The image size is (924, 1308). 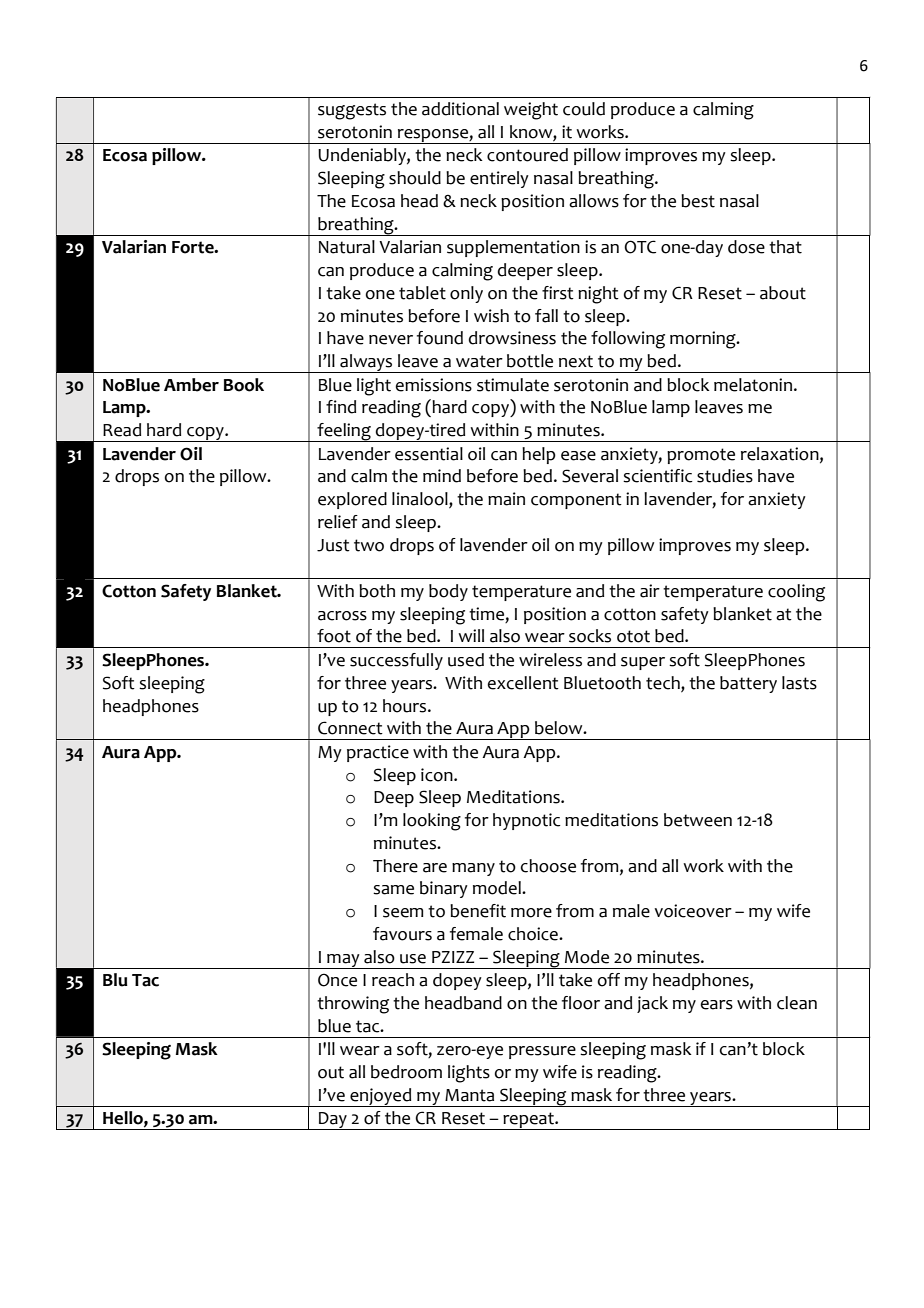 What do you see at coordinates (725, 476) in the screenshot?
I see `studies` at bounding box center [725, 476].
